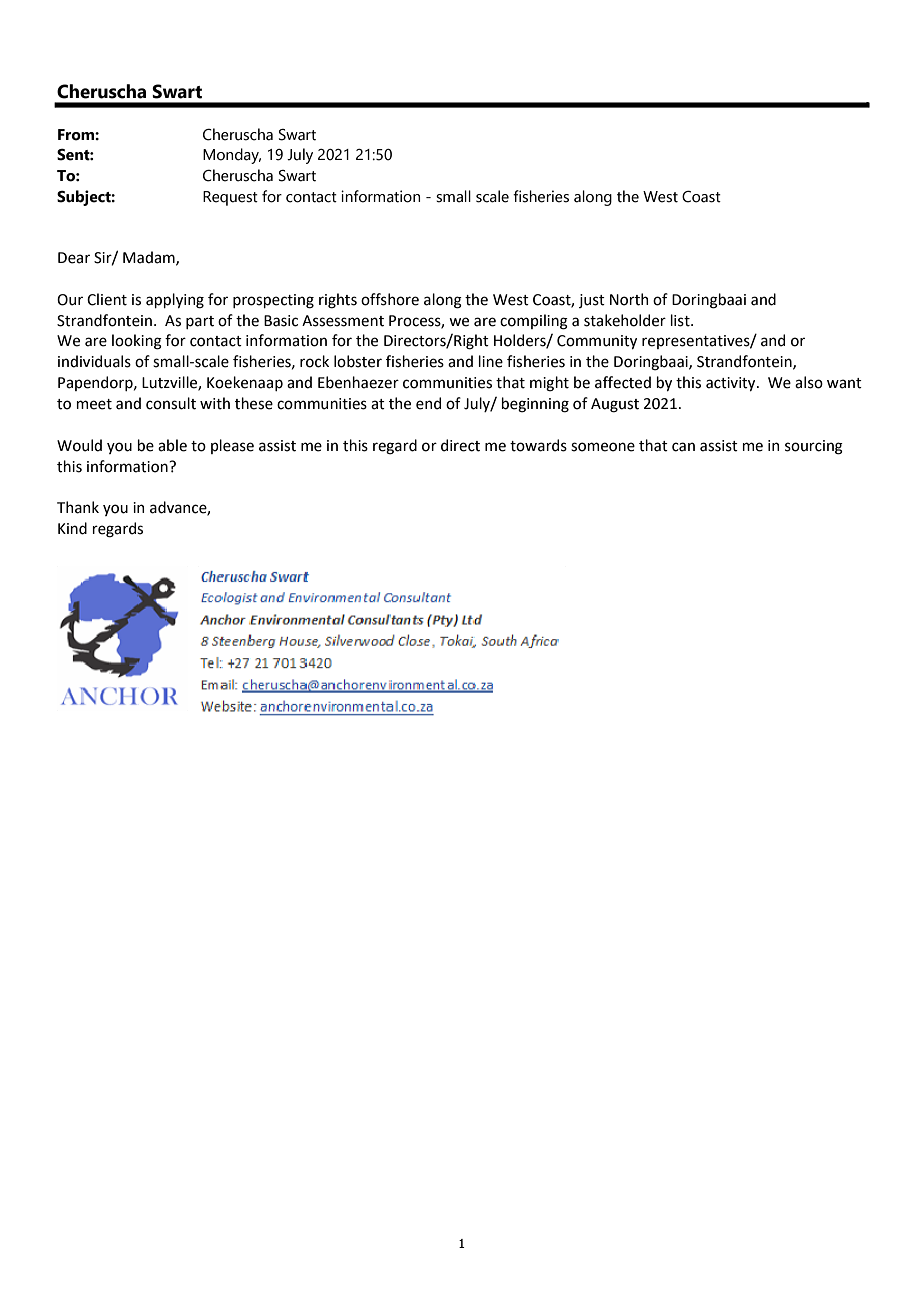 The image size is (924, 1308). Describe the element at coordinates (814, 447) in the image. I see `sourcing` at that location.
